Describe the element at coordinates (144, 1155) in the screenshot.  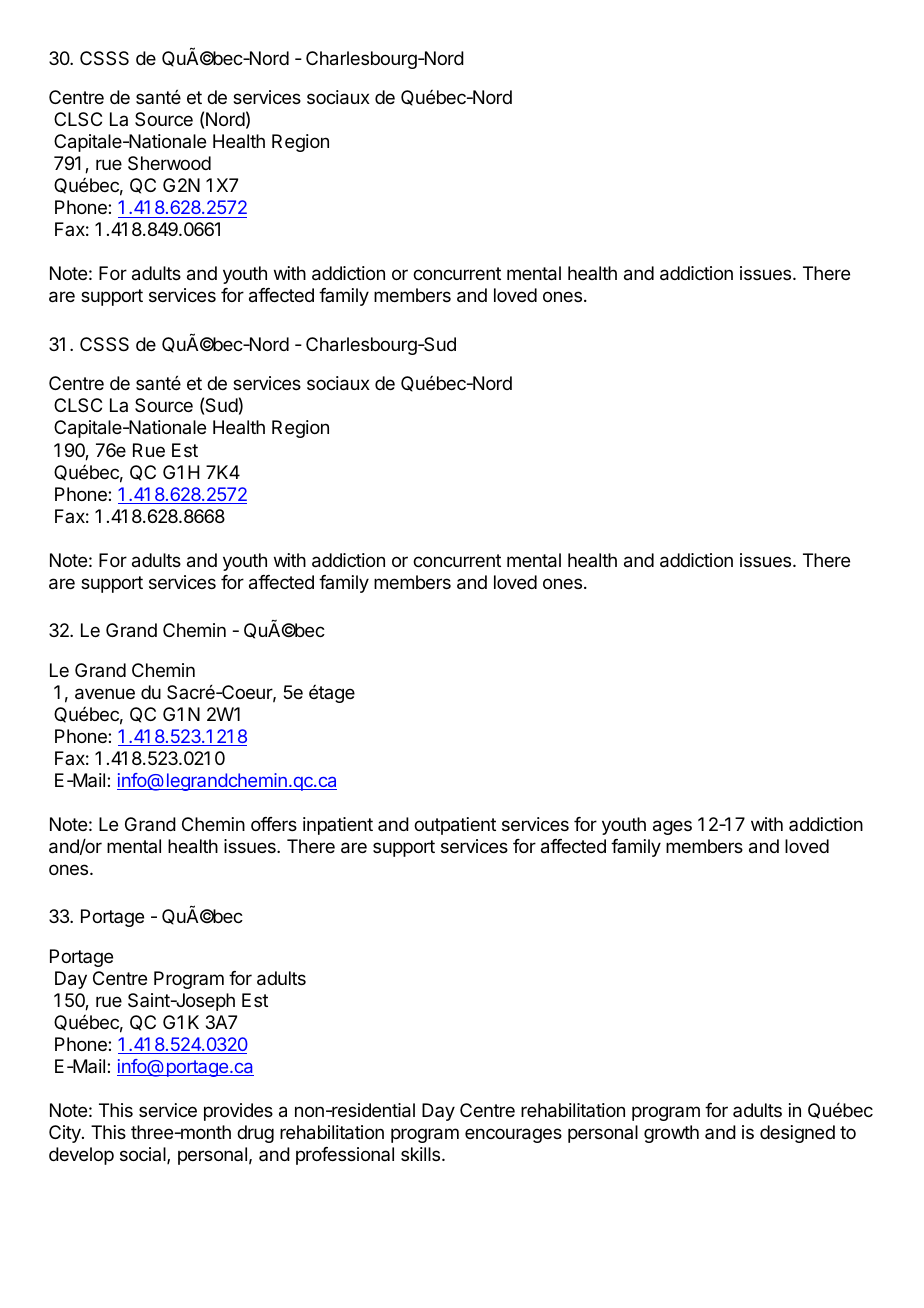
I see `social` at that location.
